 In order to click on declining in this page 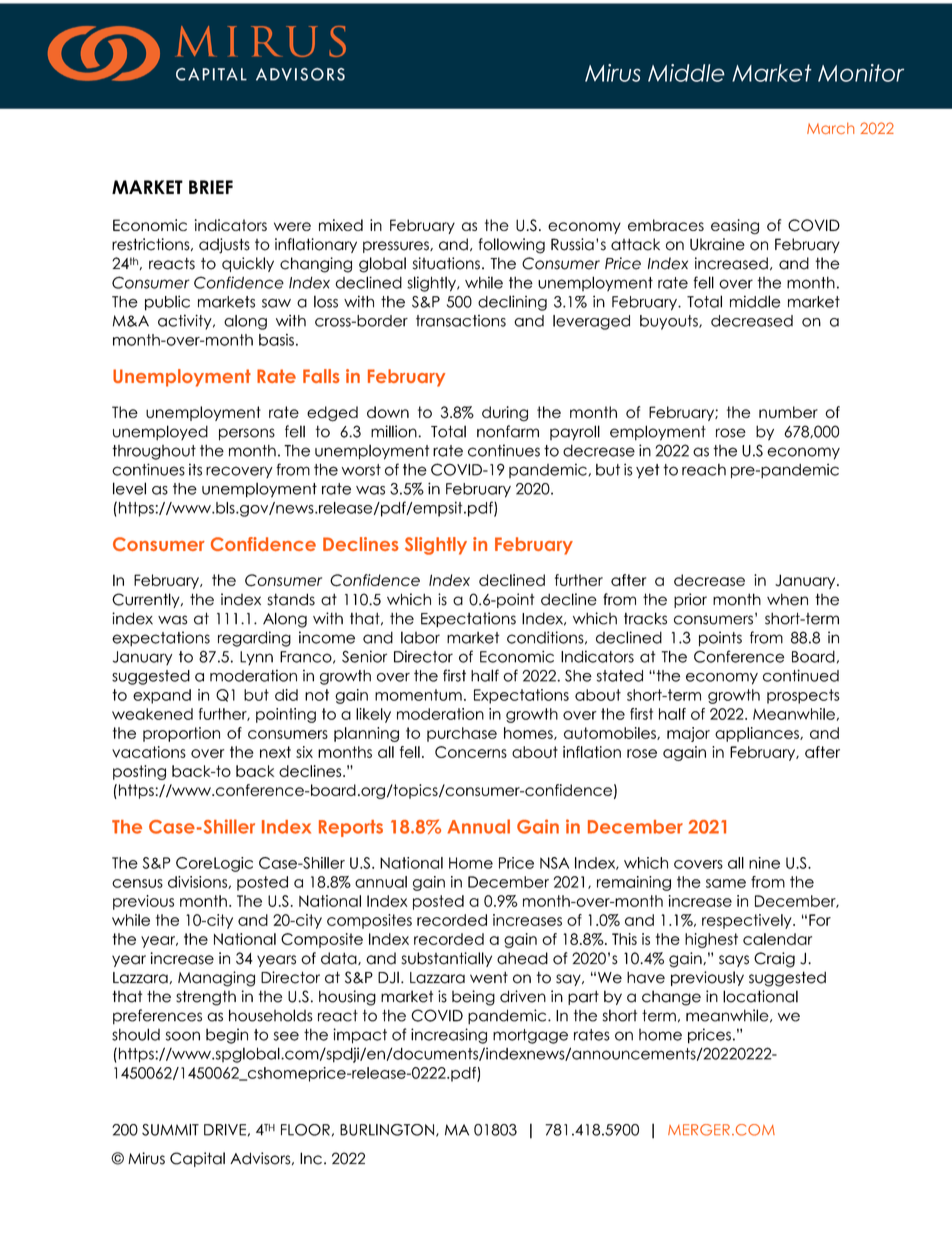, I will do `click(512, 303)`.
